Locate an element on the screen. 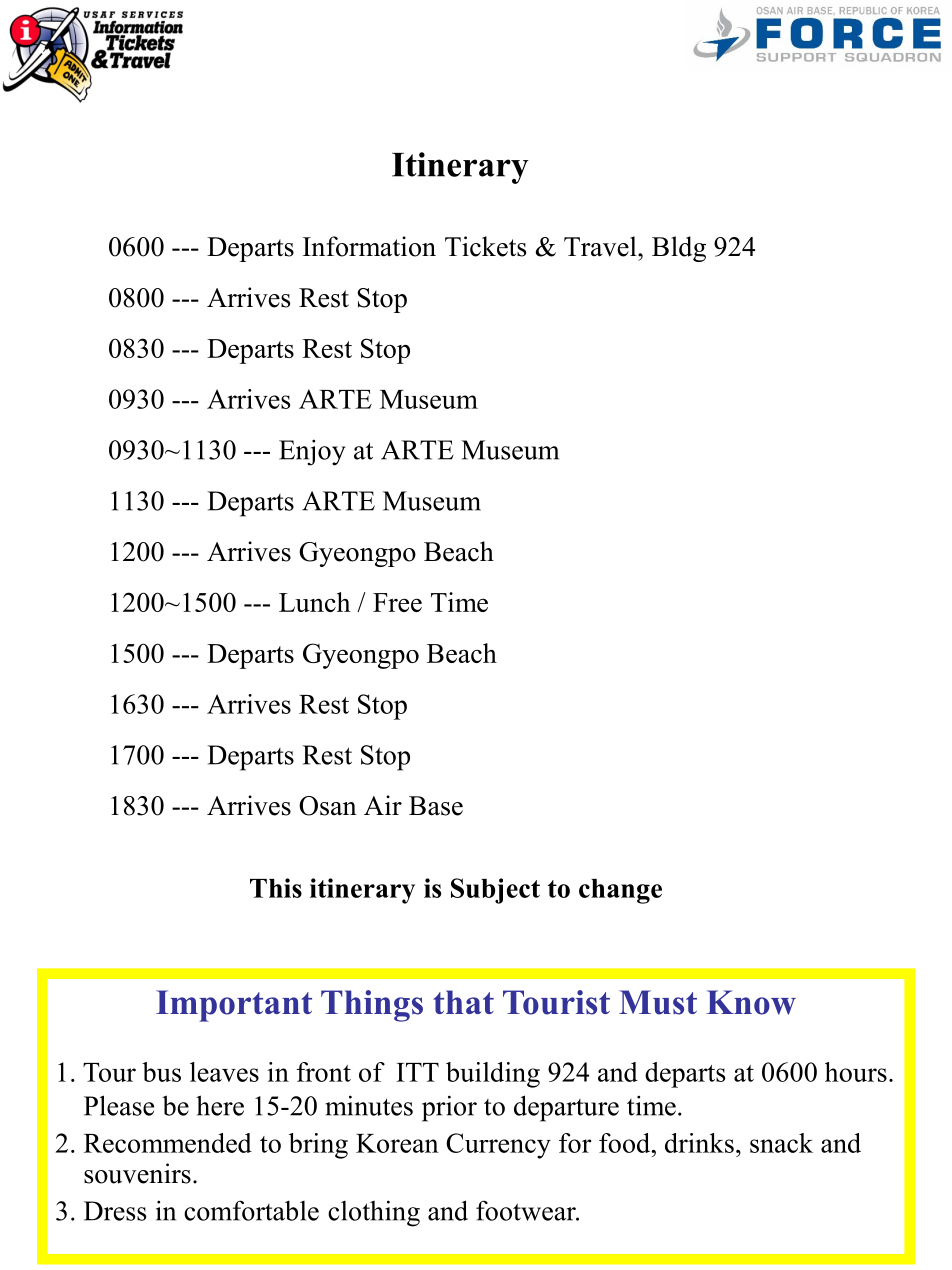 This screenshot has height=1270, width=952. Air is located at coordinates (383, 805).
